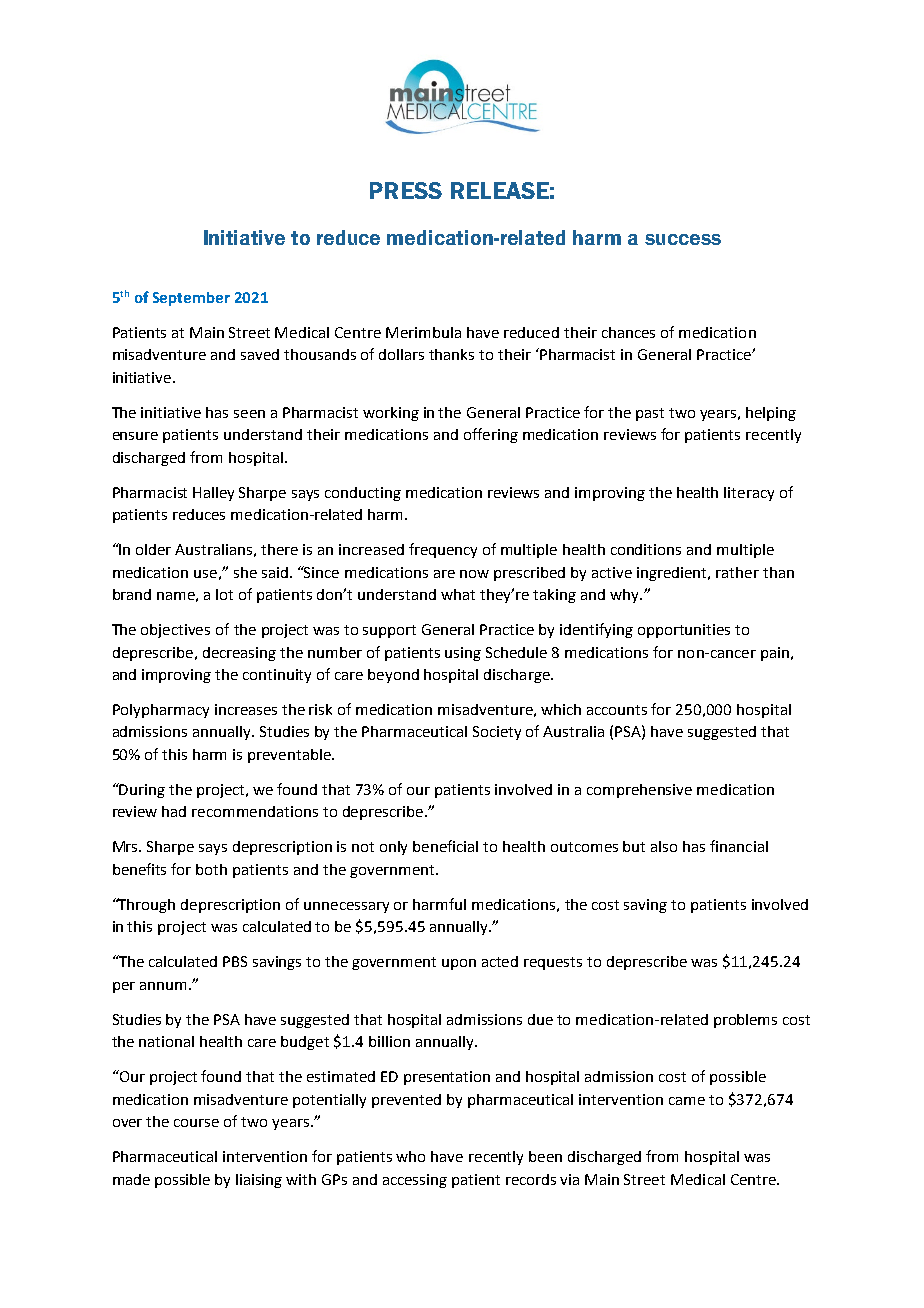 The height and width of the image is (1308, 924). Describe the element at coordinates (684, 631) in the image. I see `opportunities` at that location.
